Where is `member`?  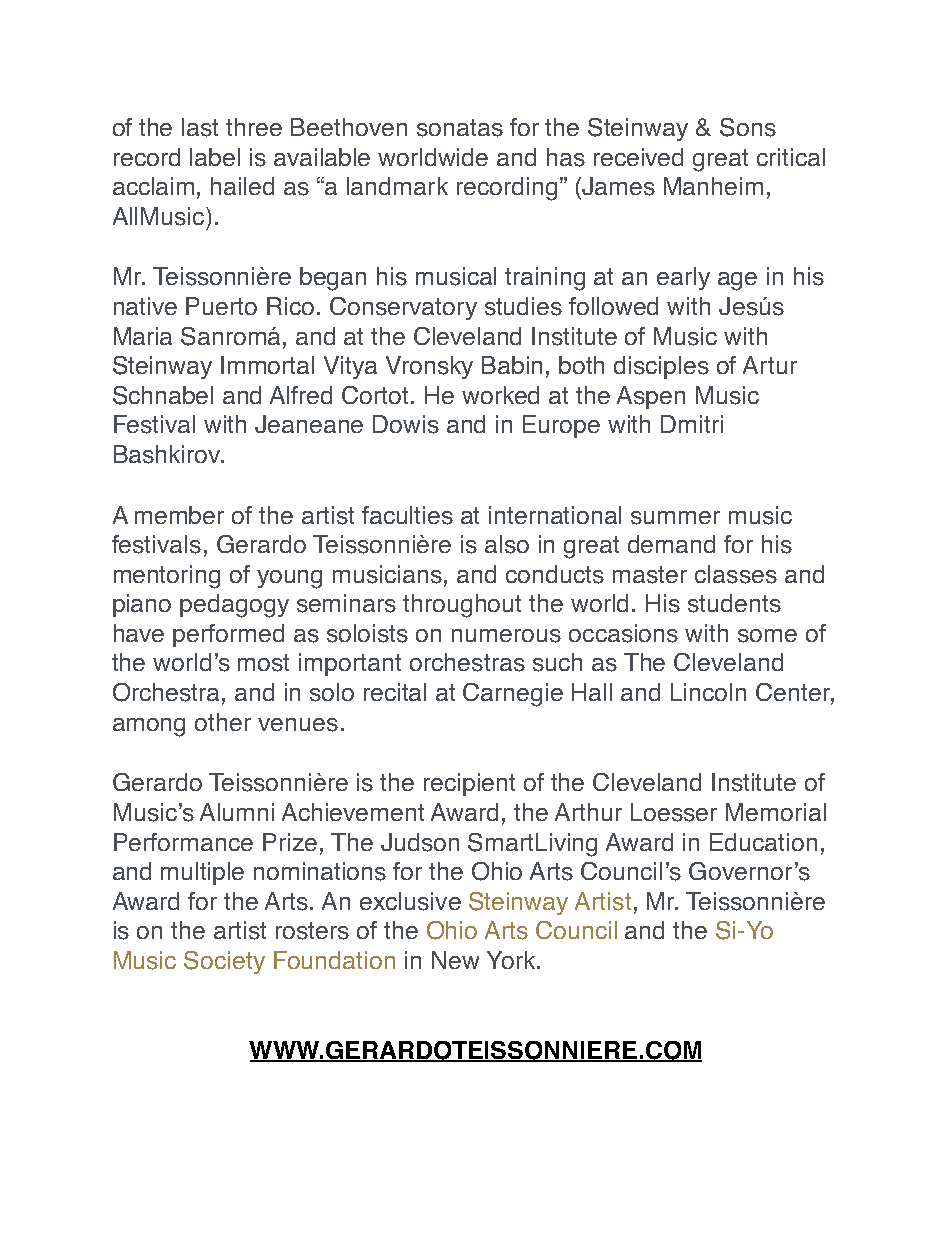 member is located at coordinates (179, 515).
